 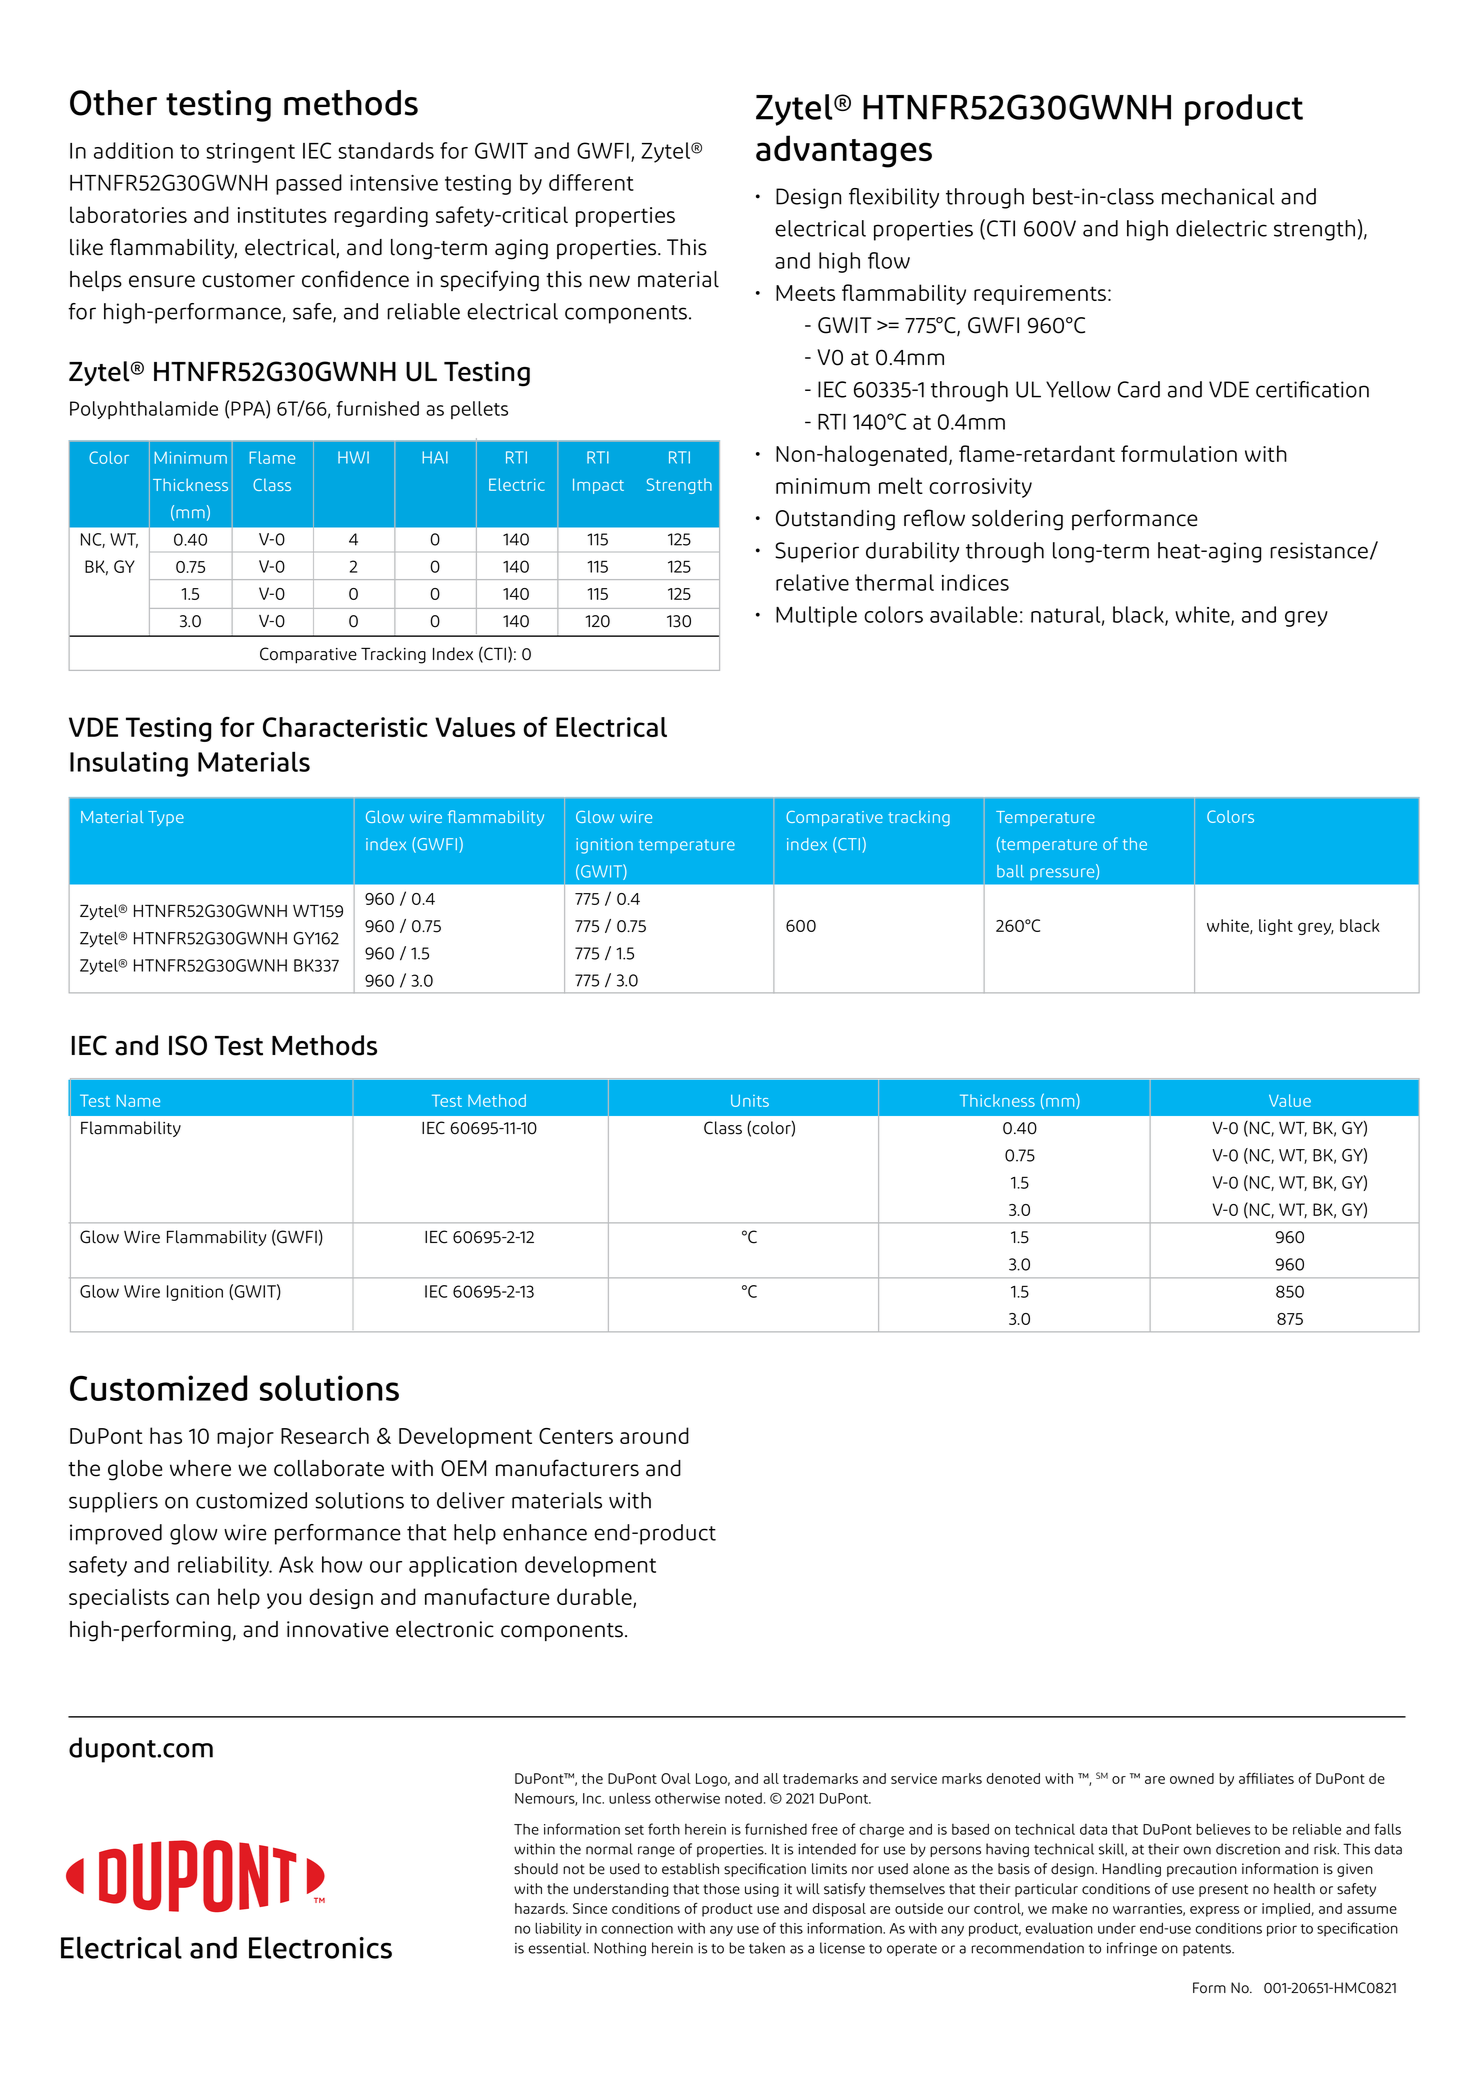 What do you see at coordinates (188, 1045) in the screenshot?
I see `ISO` at bounding box center [188, 1045].
